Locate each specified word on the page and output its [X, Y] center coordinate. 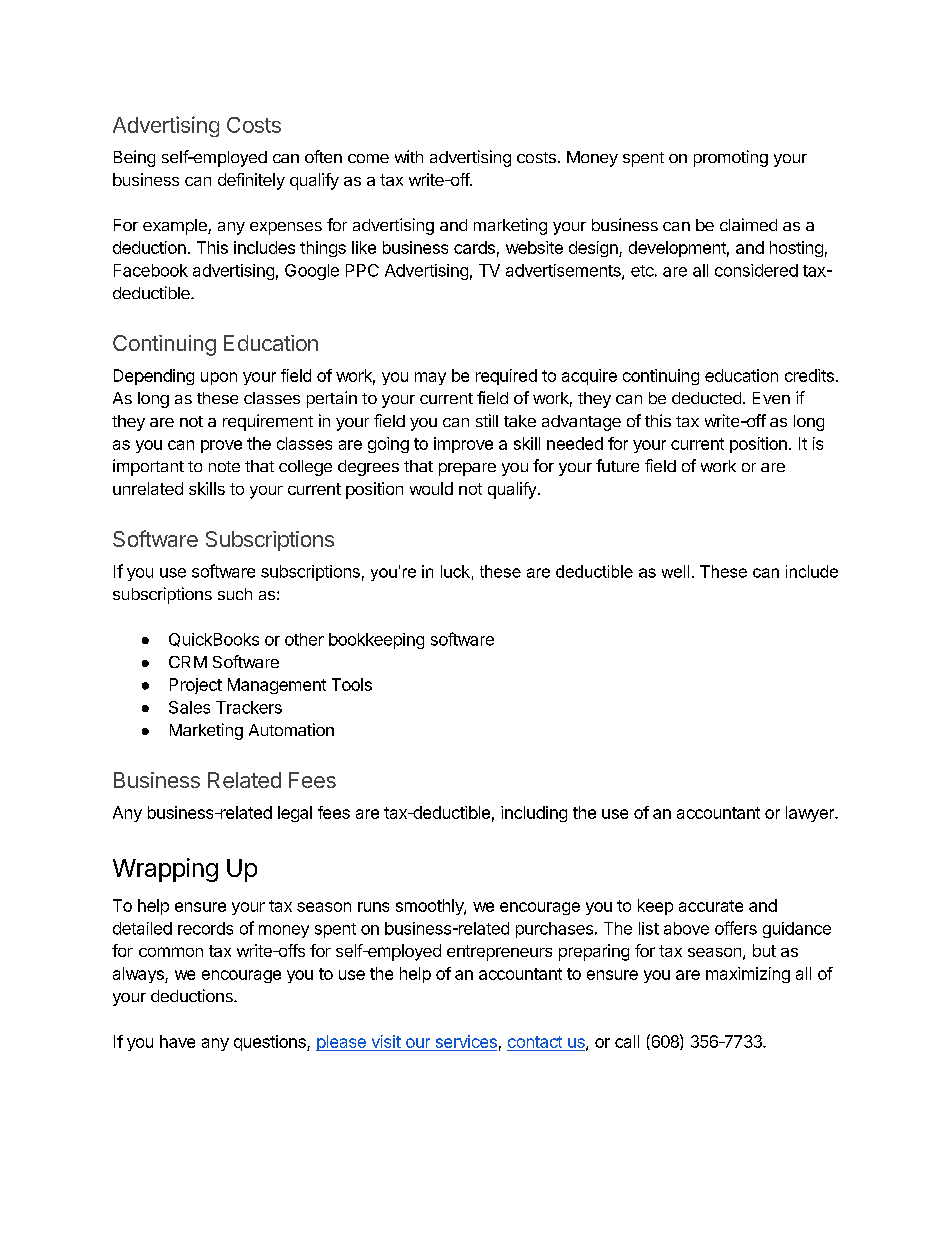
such [235, 594]
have [177, 1041]
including [534, 814]
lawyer [811, 814]
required [506, 377]
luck [455, 571]
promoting [731, 158]
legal [295, 814]
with [409, 156]
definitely [251, 181]
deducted [706, 398]
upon [219, 378]
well [675, 571]
